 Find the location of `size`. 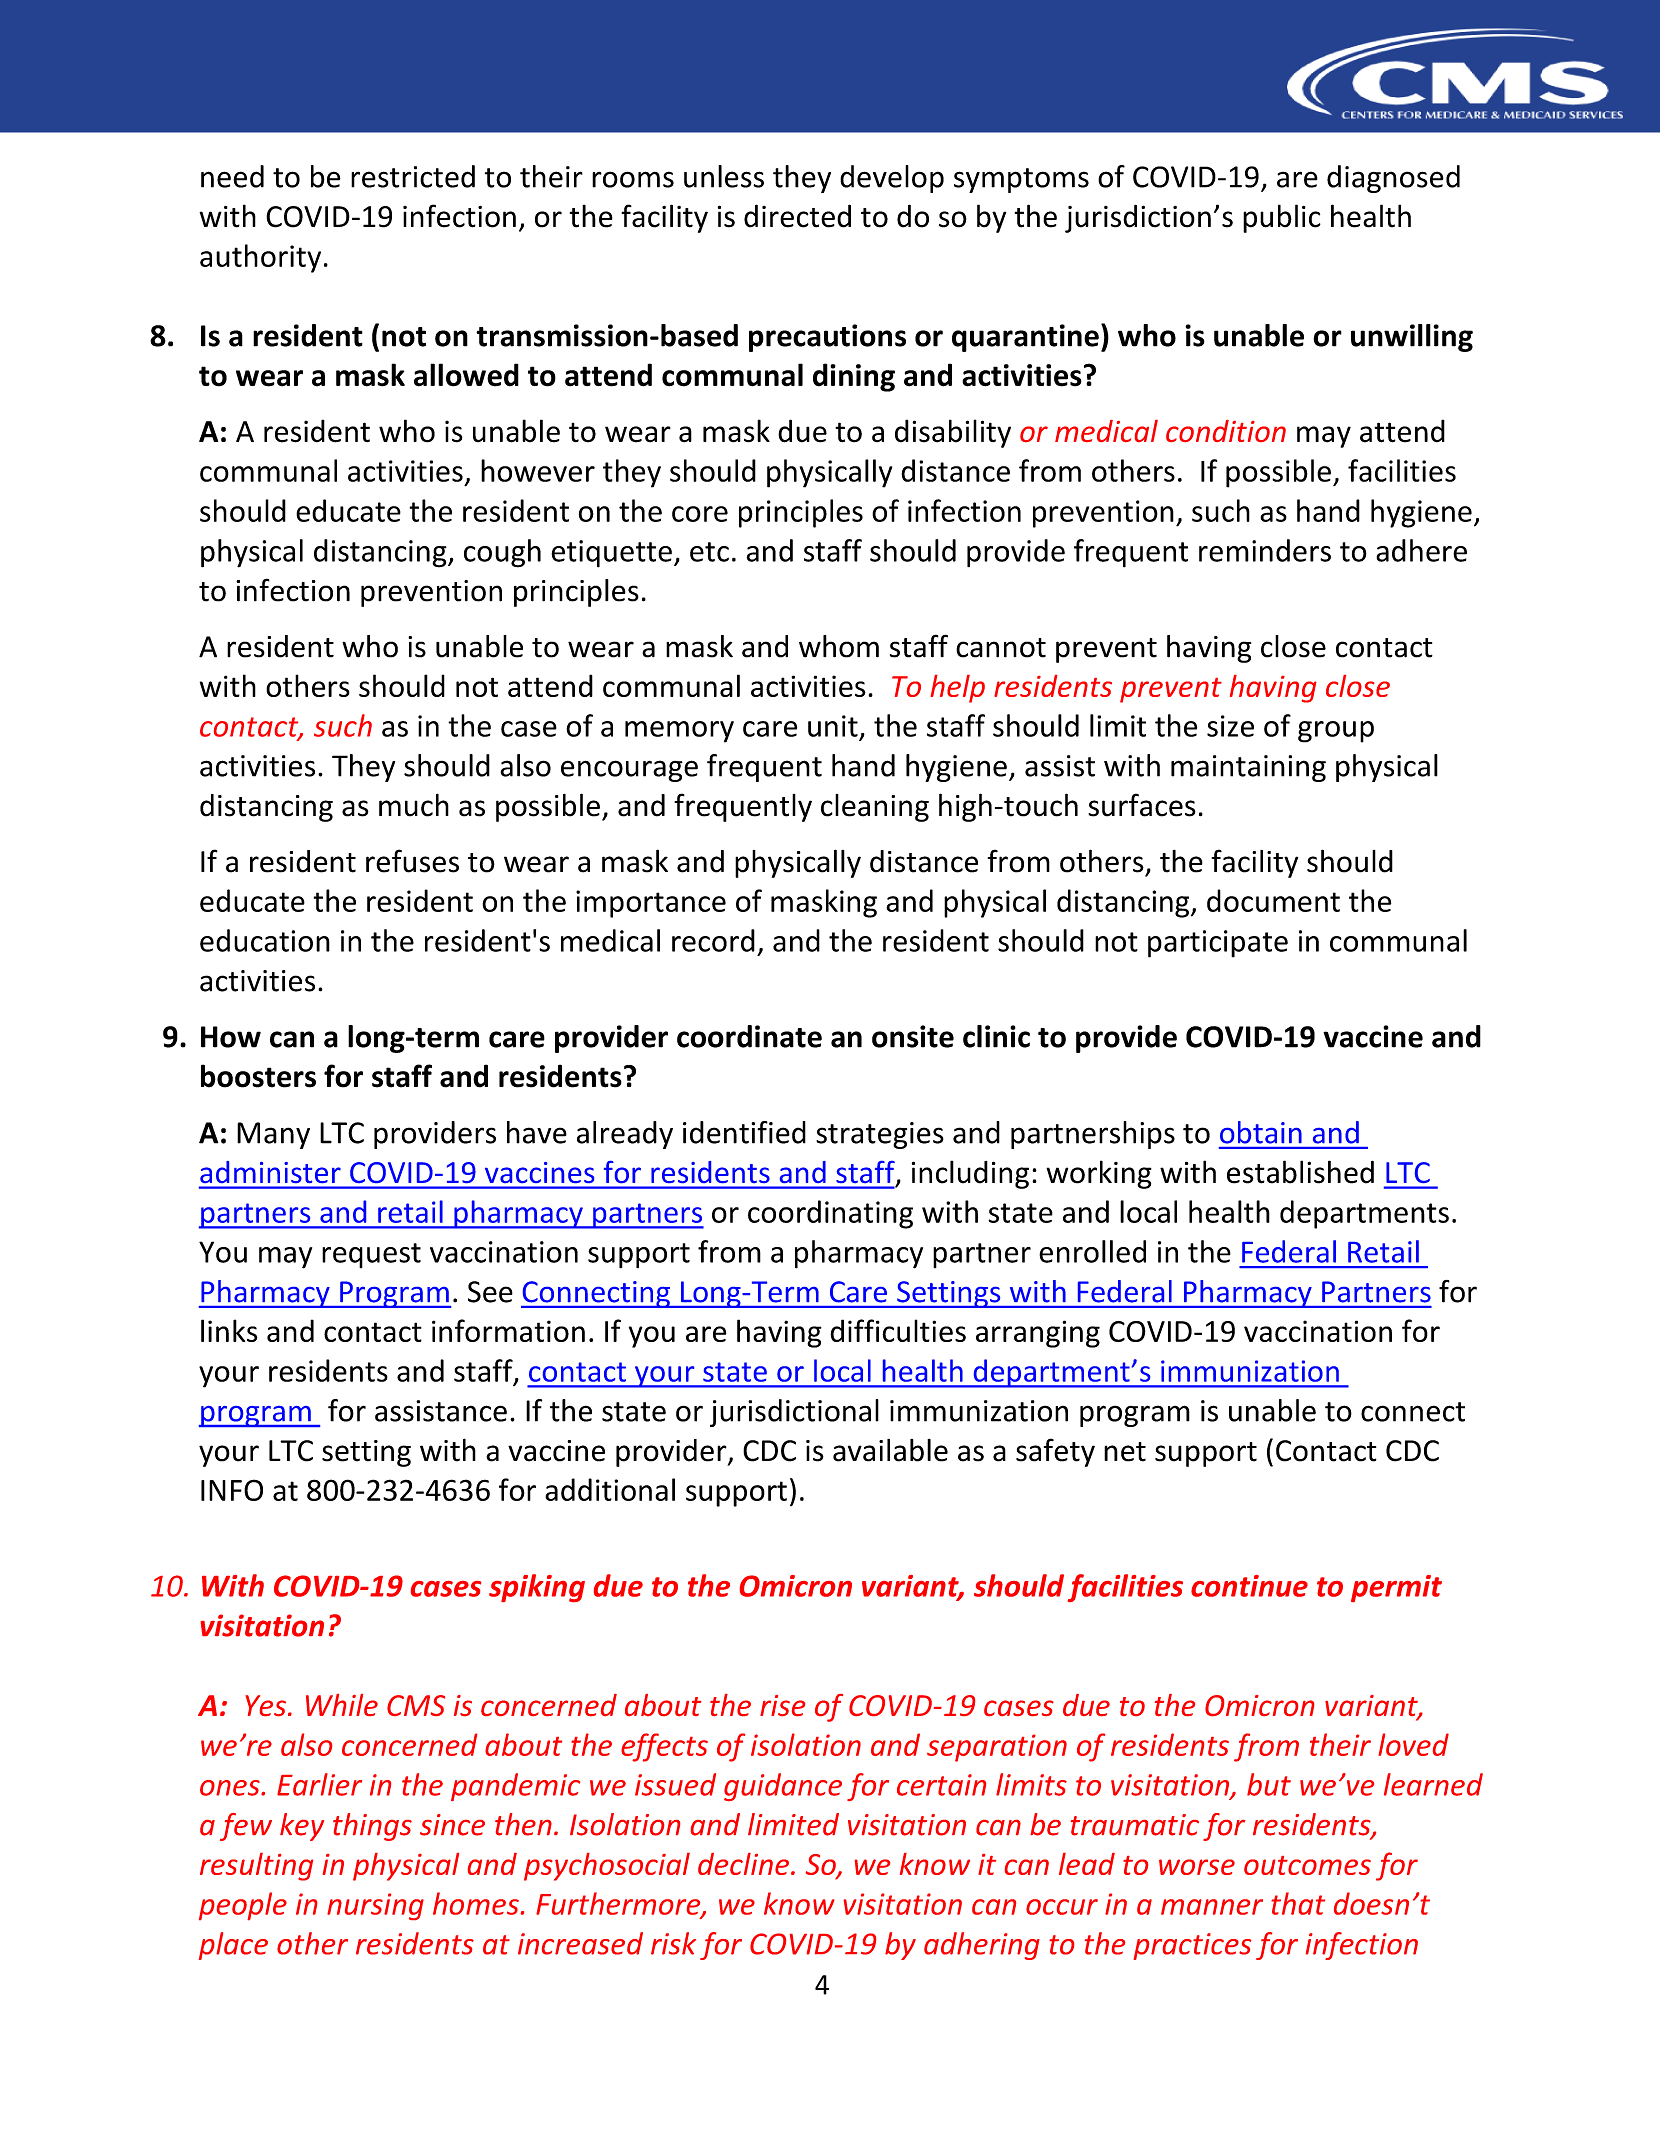

size is located at coordinates (1230, 726).
